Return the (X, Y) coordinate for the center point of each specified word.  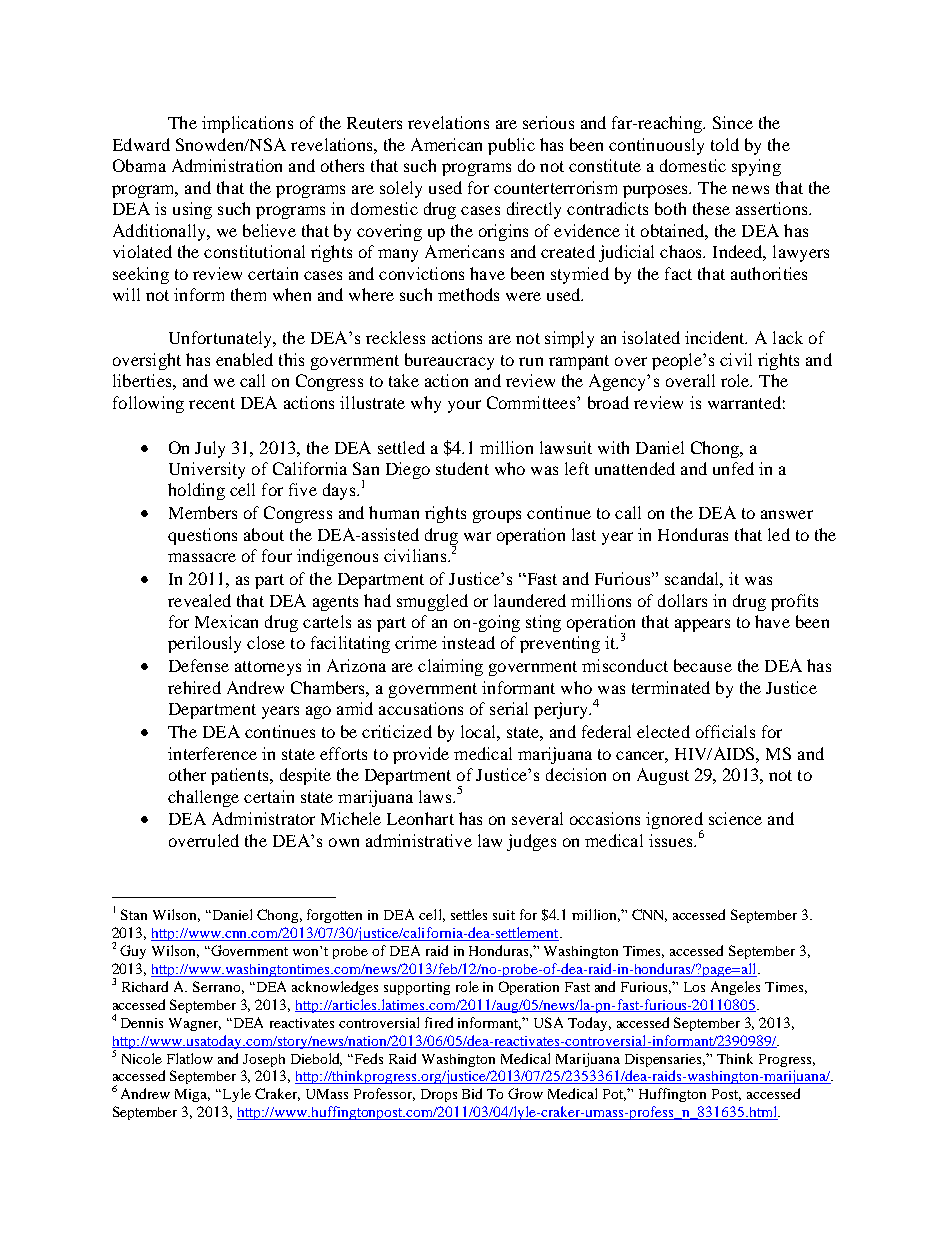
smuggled (432, 602)
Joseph (264, 1060)
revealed (199, 600)
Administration (227, 165)
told (725, 144)
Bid (472, 1093)
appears (702, 625)
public (511, 146)
